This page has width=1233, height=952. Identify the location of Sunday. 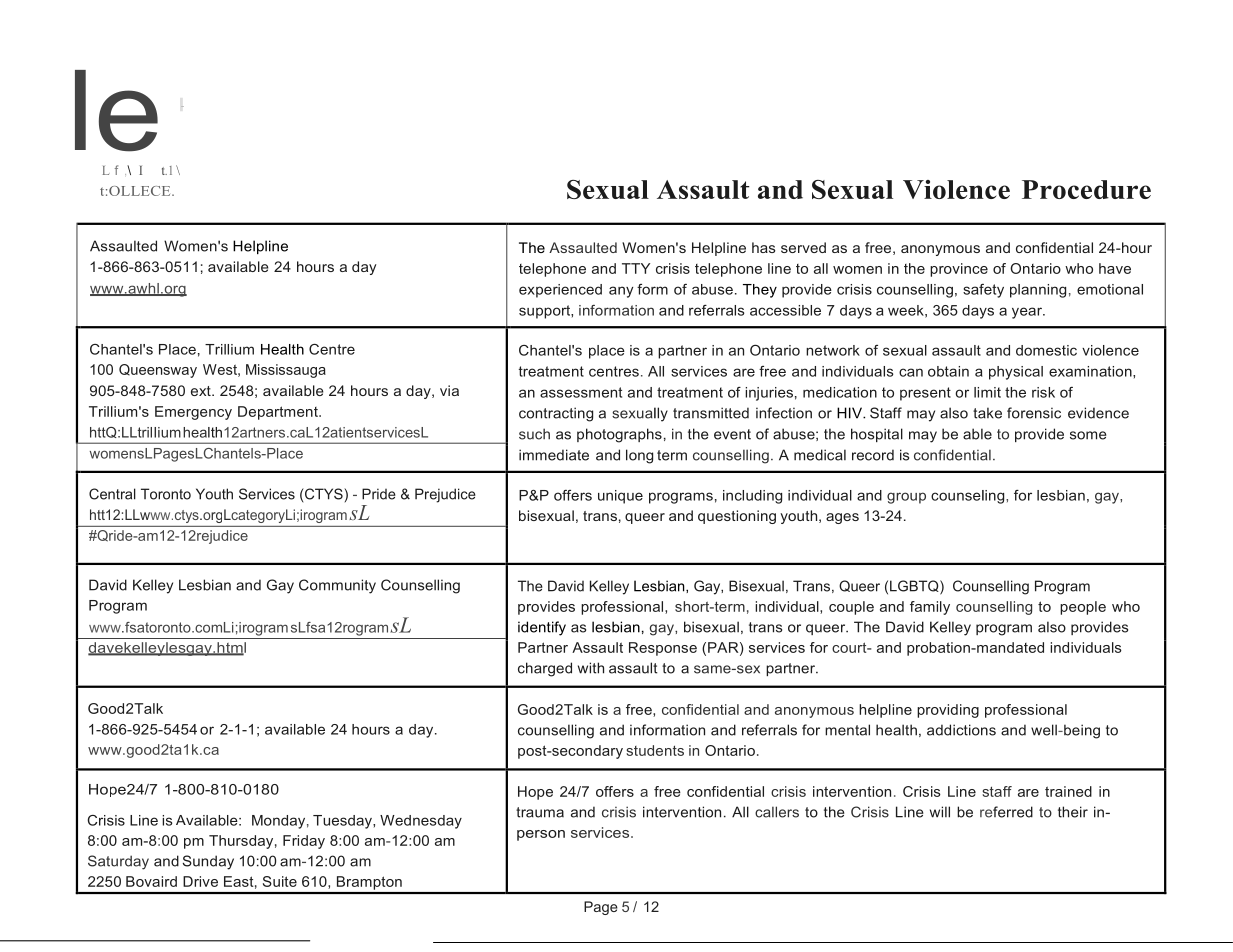
(208, 862).
